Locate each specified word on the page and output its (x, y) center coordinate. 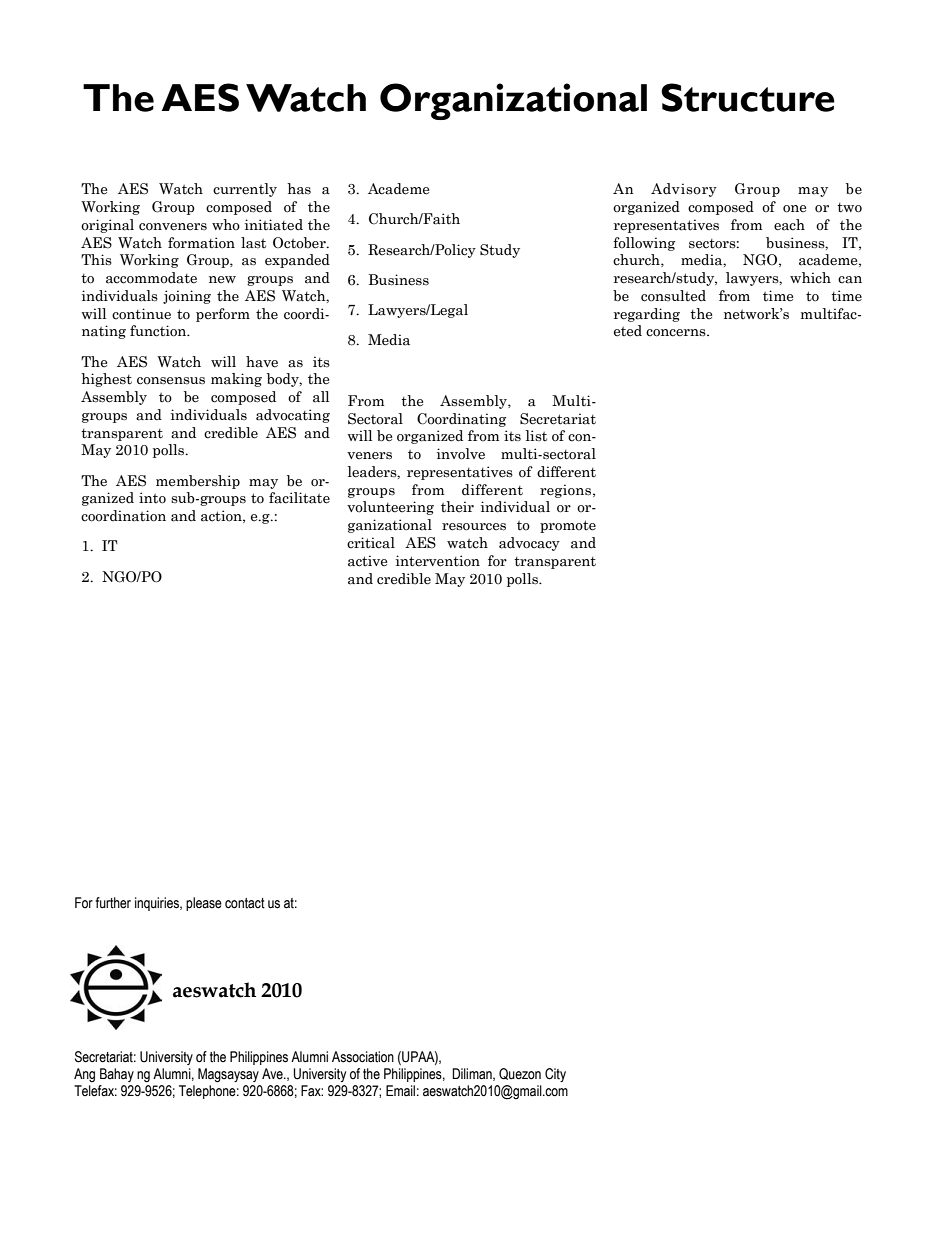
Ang (84, 1075)
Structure (748, 97)
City (555, 1075)
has (299, 189)
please (204, 904)
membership (198, 482)
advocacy (529, 544)
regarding (647, 315)
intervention (438, 561)
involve (461, 454)
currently (245, 190)
